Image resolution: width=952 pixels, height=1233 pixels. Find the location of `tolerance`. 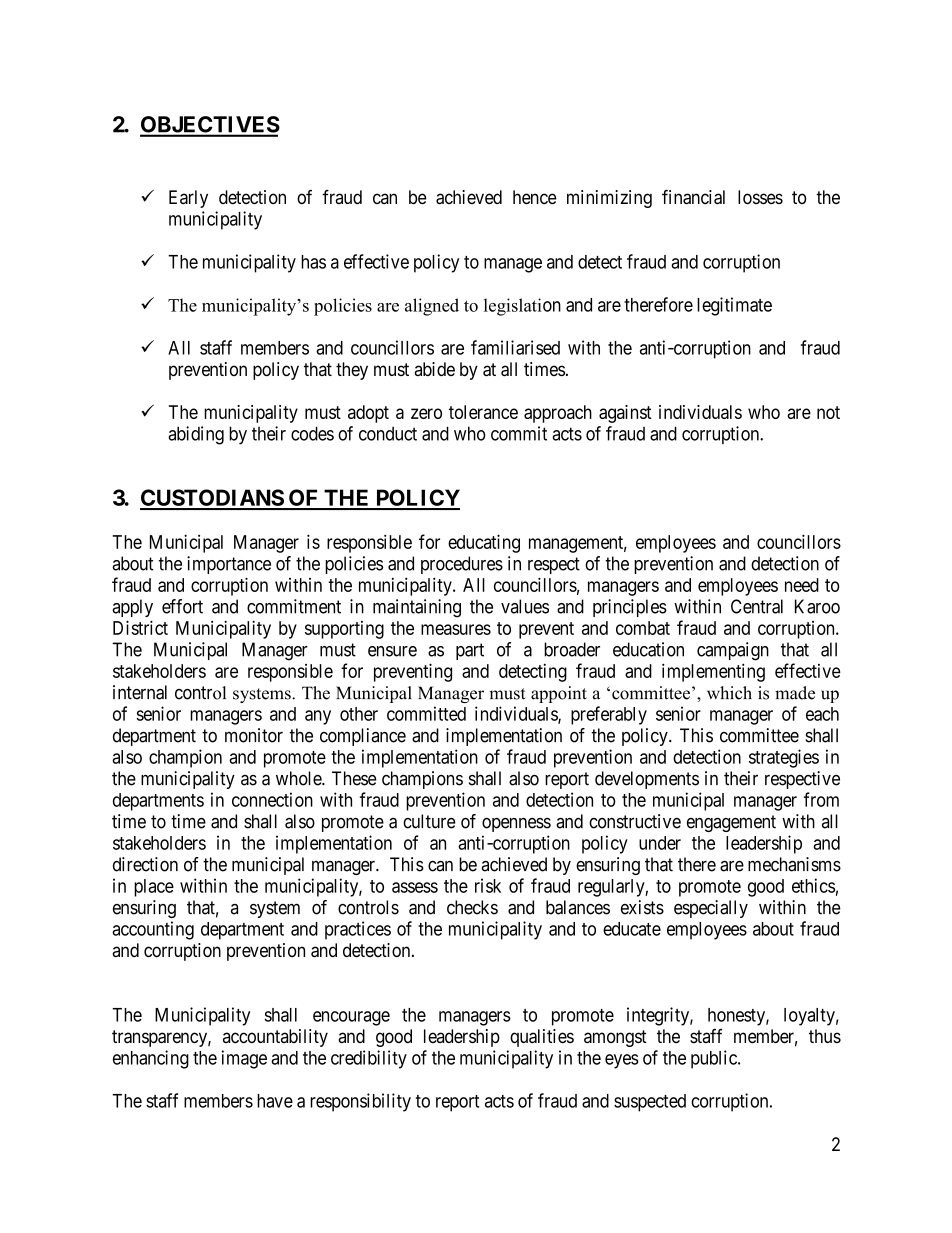

tolerance is located at coordinates (483, 412).
